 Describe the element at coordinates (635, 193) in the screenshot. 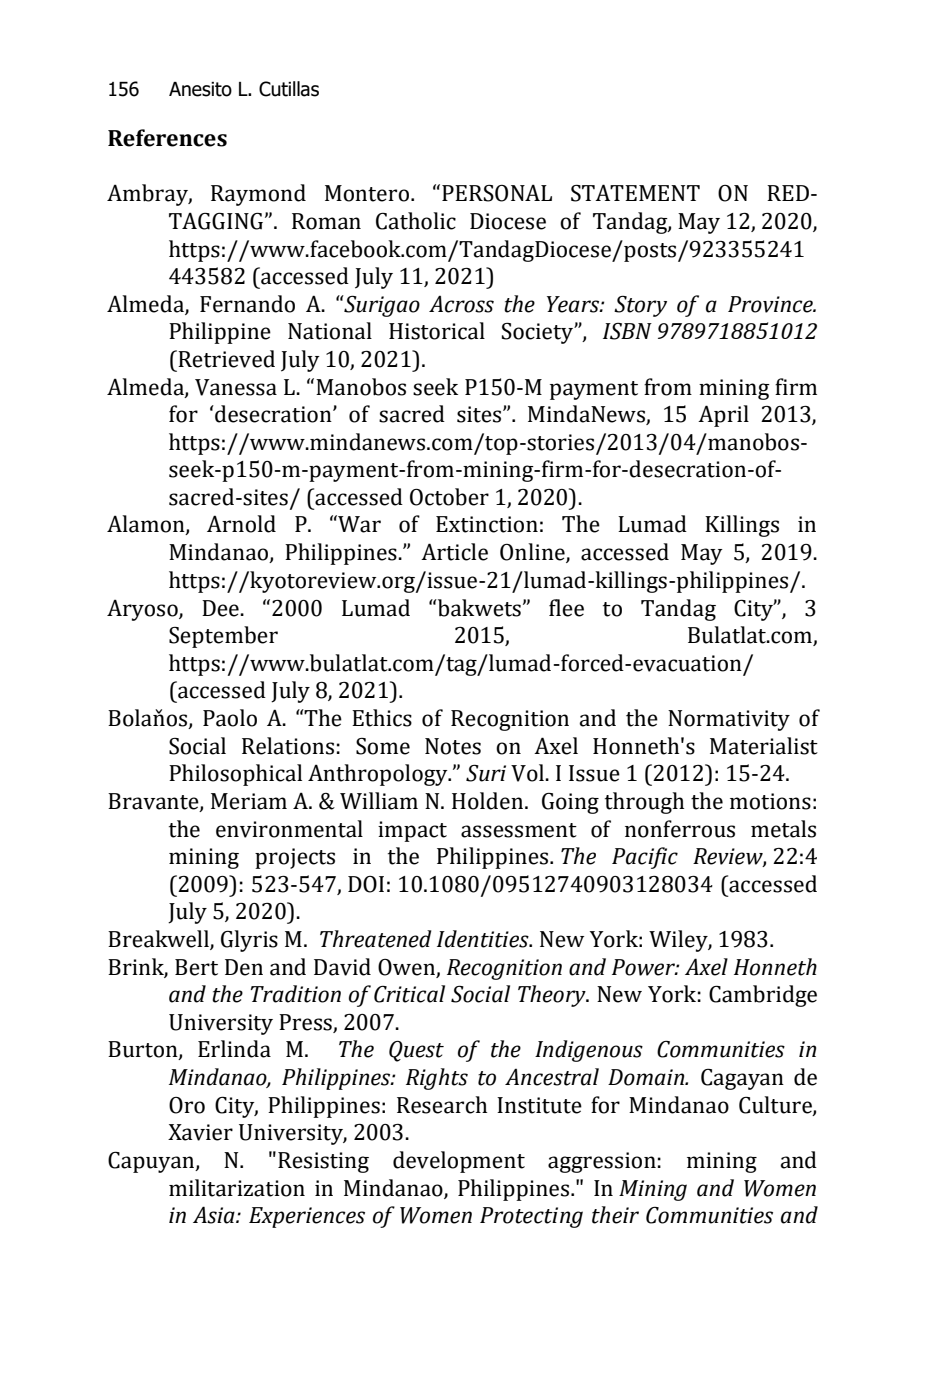

I see `STATEMENT` at that location.
